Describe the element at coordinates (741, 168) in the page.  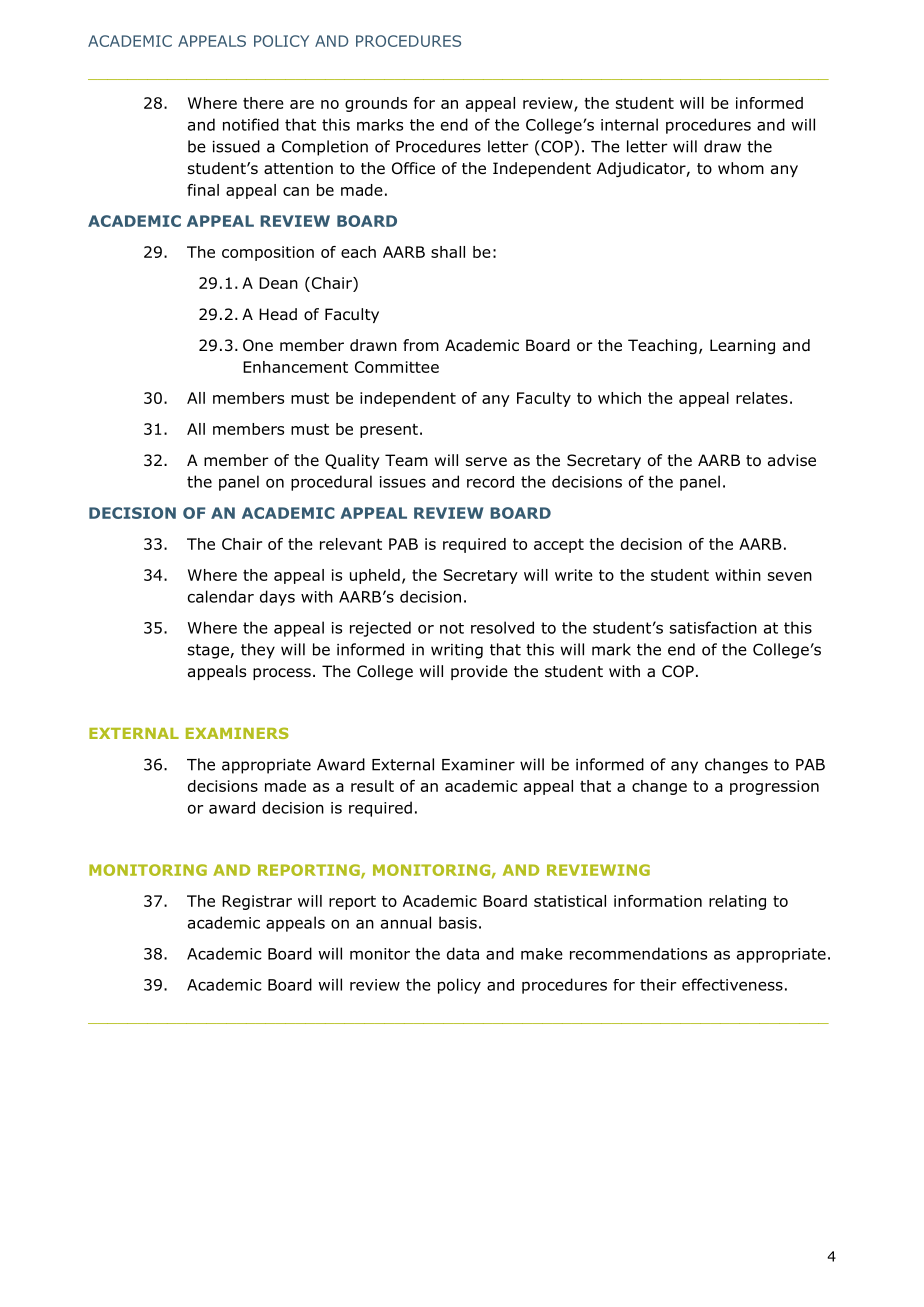
I see `whom` at that location.
